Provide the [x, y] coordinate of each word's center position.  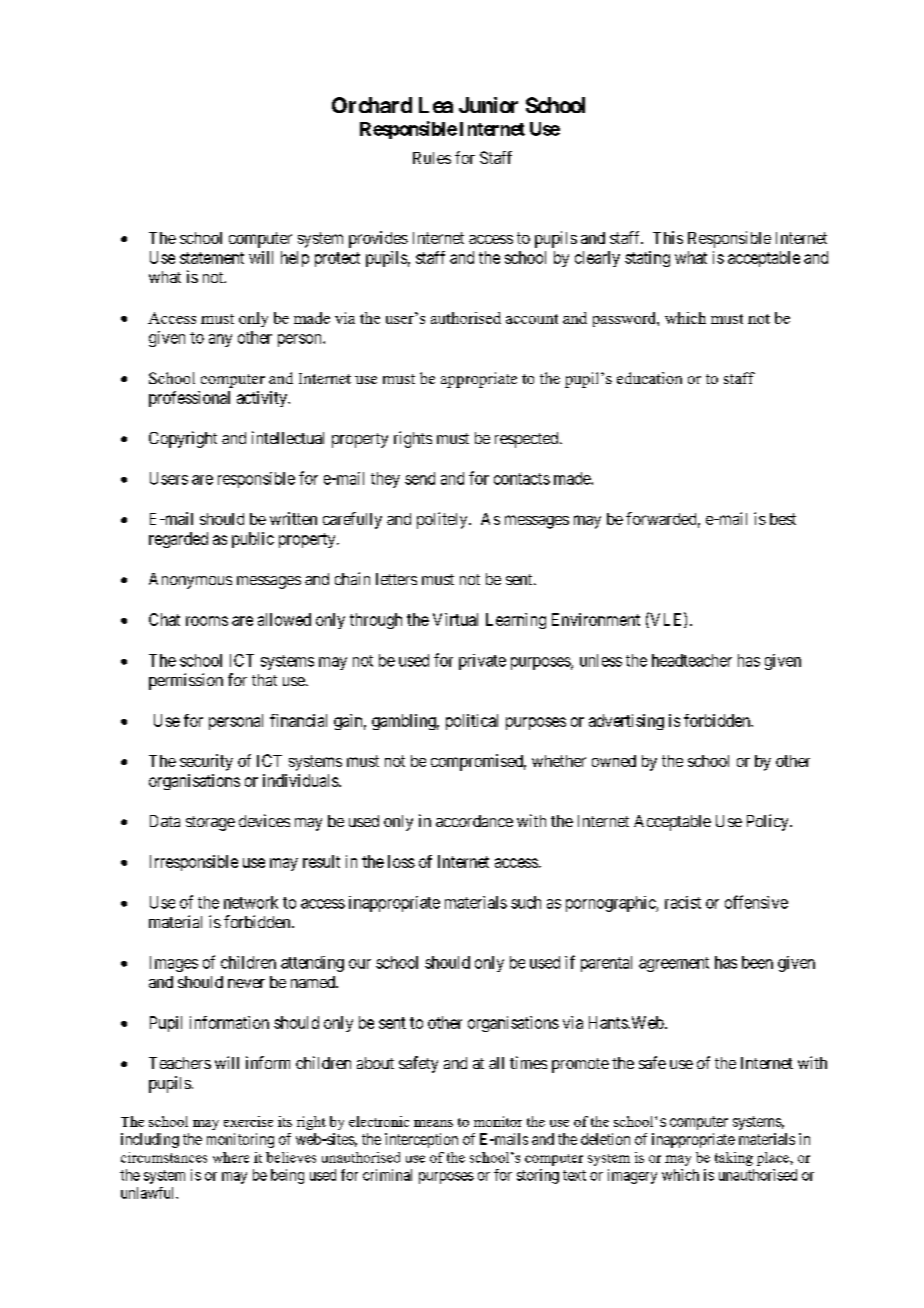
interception [421, 1140]
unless [601, 660]
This [668, 237]
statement [212, 258]
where [231, 1157]
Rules [432, 158]
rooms [207, 621]
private [482, 662]
